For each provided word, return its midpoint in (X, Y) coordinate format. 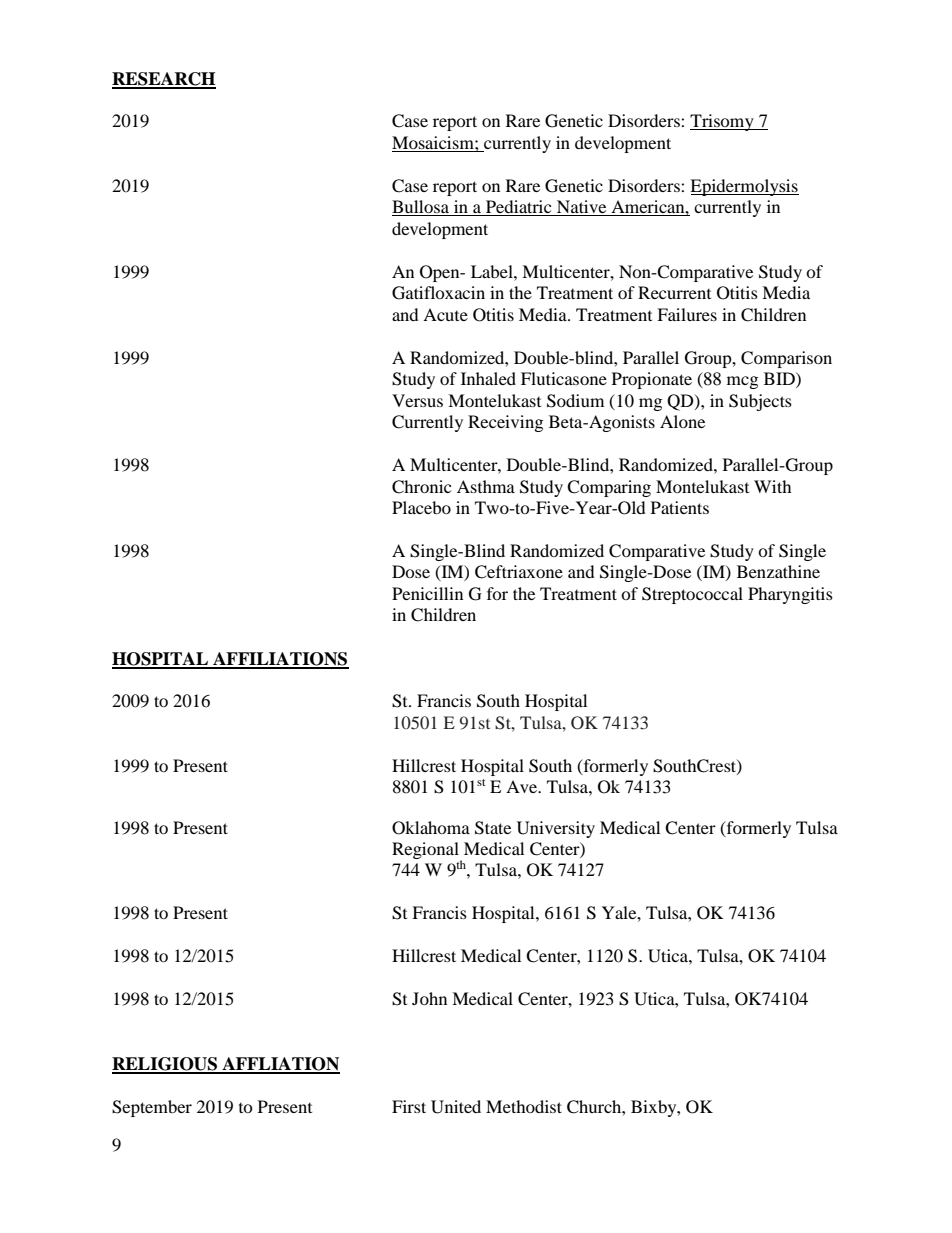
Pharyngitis (790, 595)
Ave (523, 786)
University (556, 829)
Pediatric (519, 208)
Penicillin (427, 593)
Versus (417, 400)
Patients (680, 507)
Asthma (486, 486)
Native (582, 208)
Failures (687, 314)
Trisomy (723, 122)
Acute (445, 314)
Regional (426, 852)
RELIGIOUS (165, 1065)
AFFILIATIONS (280, 660)
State (493, 828)
